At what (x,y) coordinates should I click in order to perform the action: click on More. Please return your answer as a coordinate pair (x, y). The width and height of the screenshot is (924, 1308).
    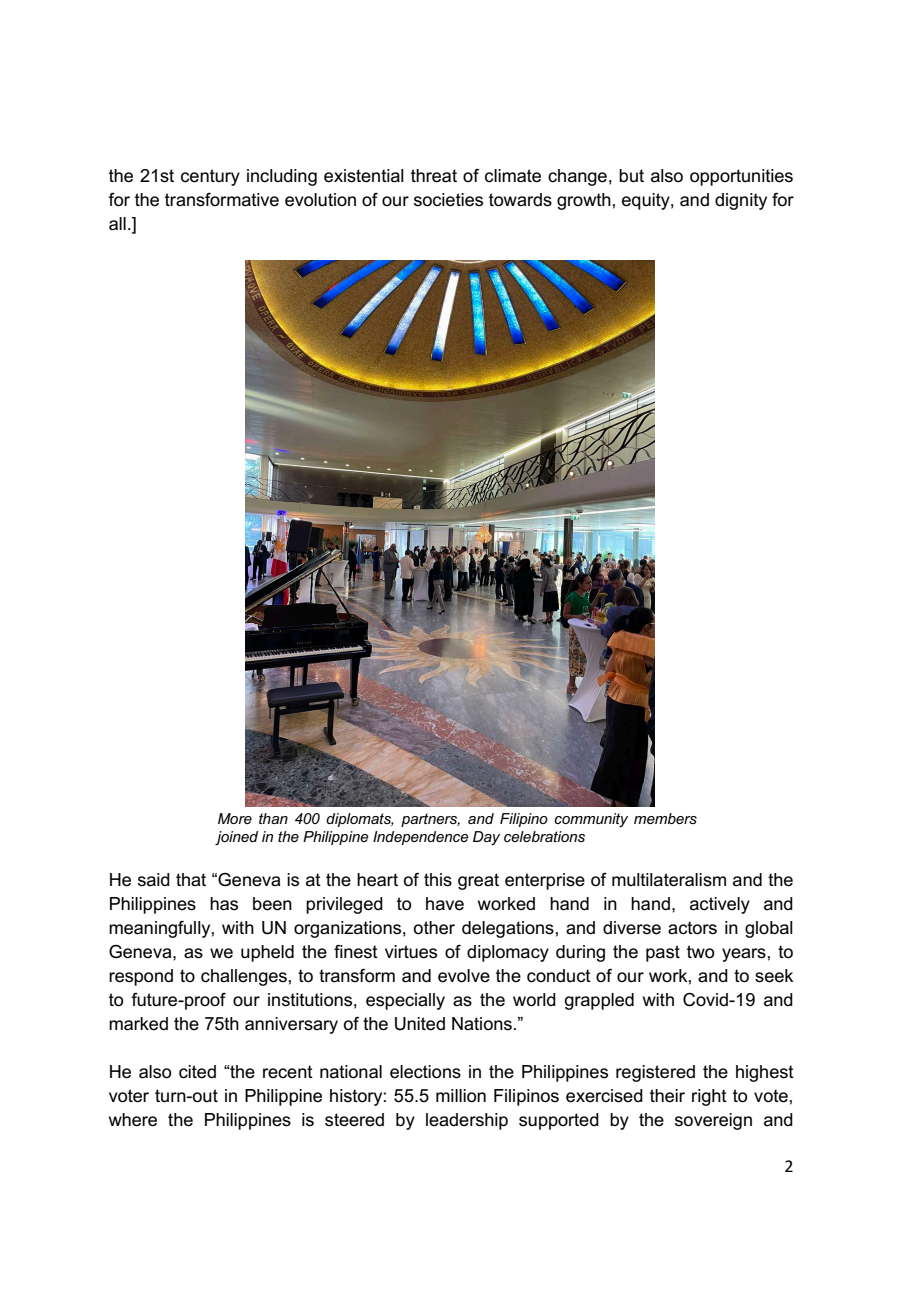
    Looking at the image, I should click on (235, 818).
